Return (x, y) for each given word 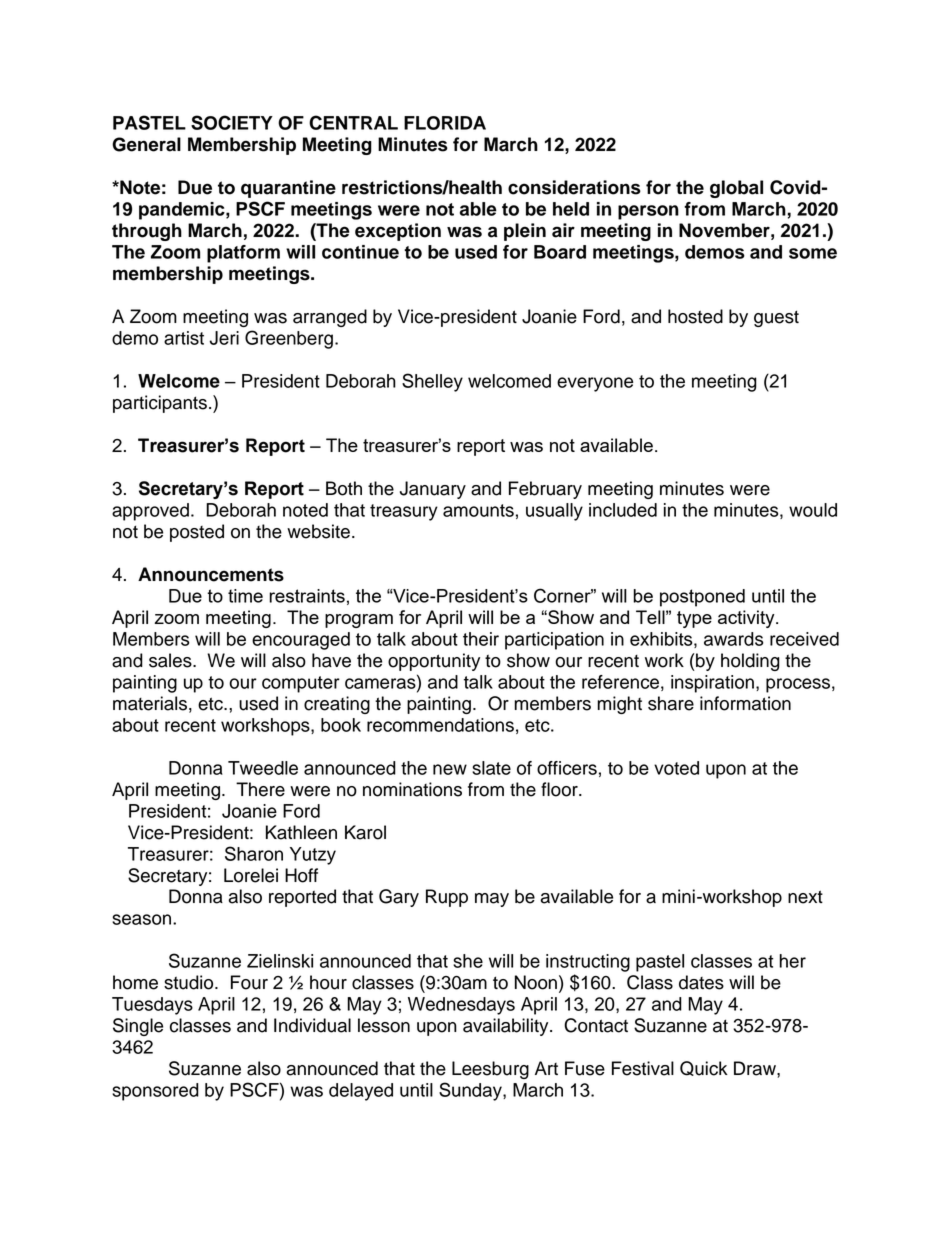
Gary (399, 898)
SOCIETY (232, 122)
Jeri (224, 338)
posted (197, 533)
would (813, 510)
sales (171, 660)
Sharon (254, 853)
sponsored (155, 1092)
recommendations (440, 725)
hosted (695, 316)
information (745, 703)
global (736, 189)
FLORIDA (445, 123)
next (805, 897)
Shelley (432, 382)
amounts (478, 510)
